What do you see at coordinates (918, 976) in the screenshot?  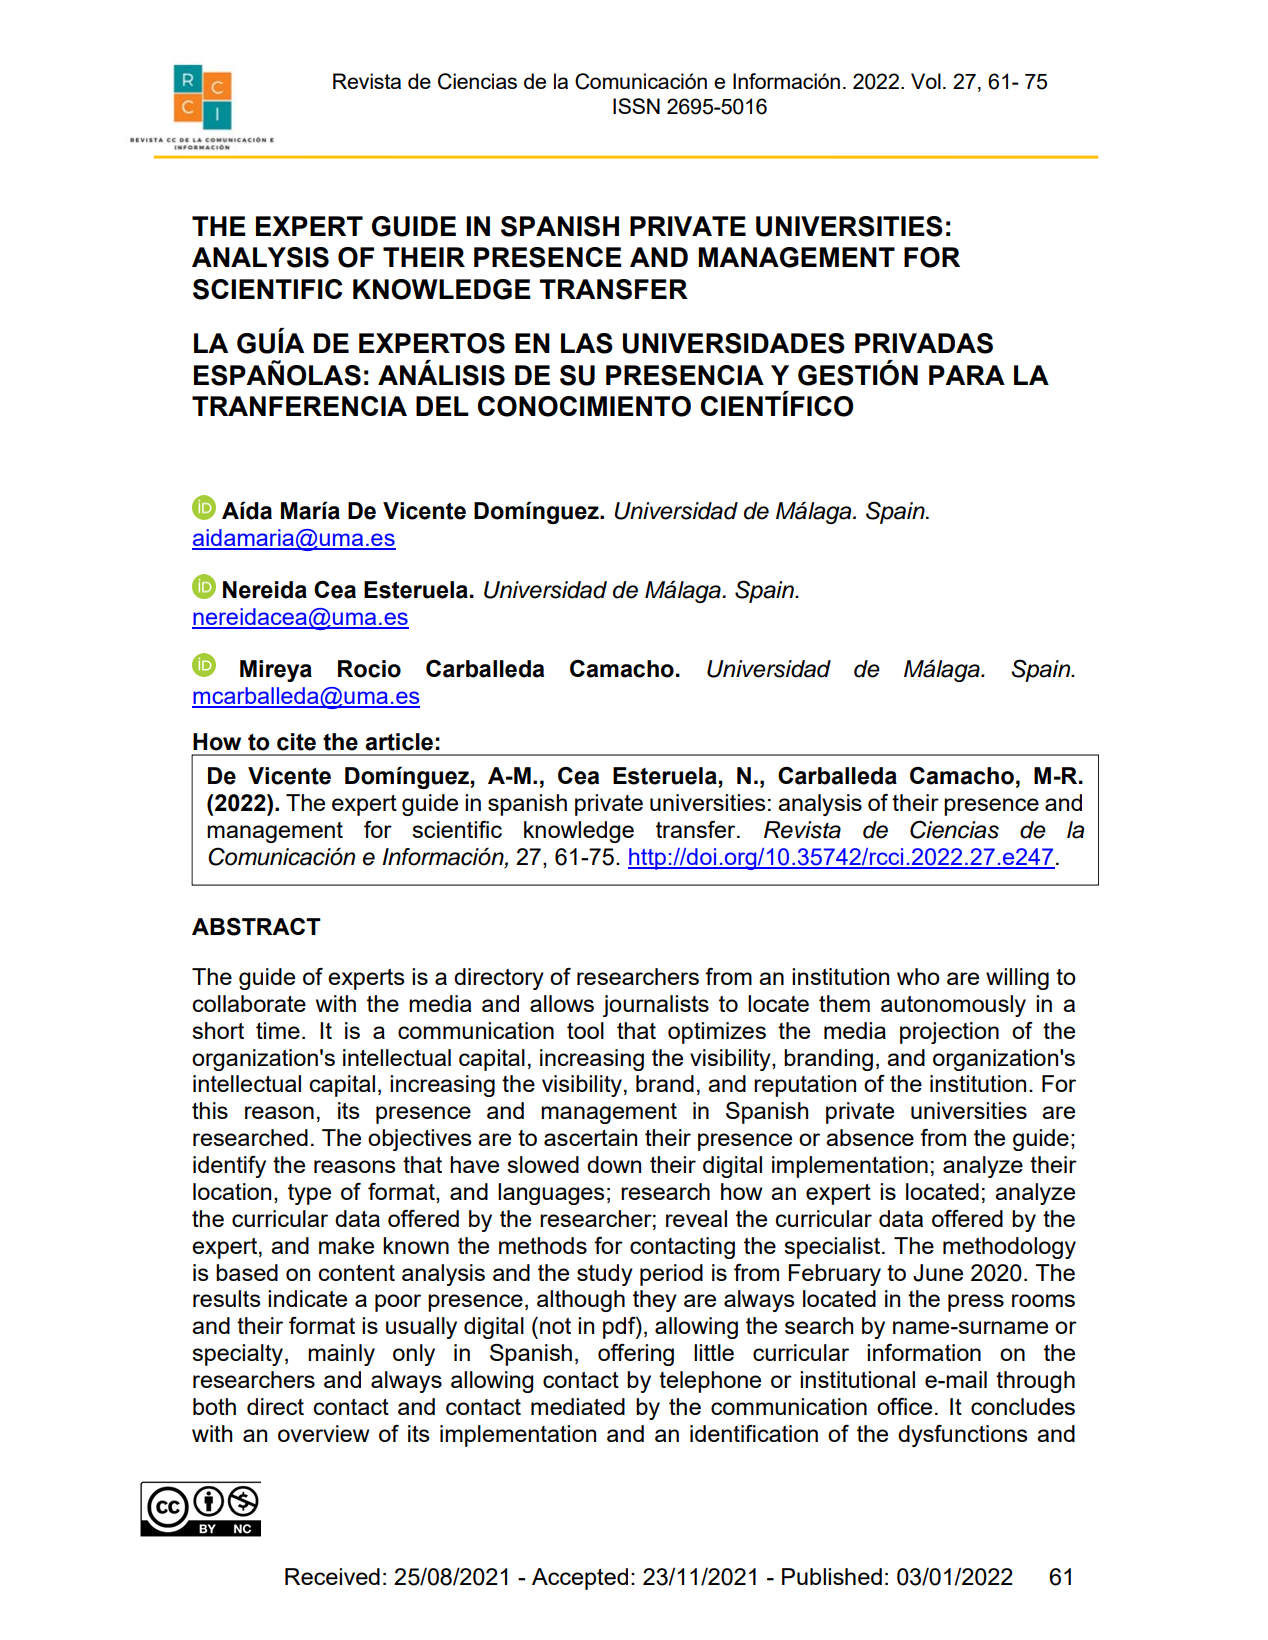 I see `who` at bounding box center [918, 976].
